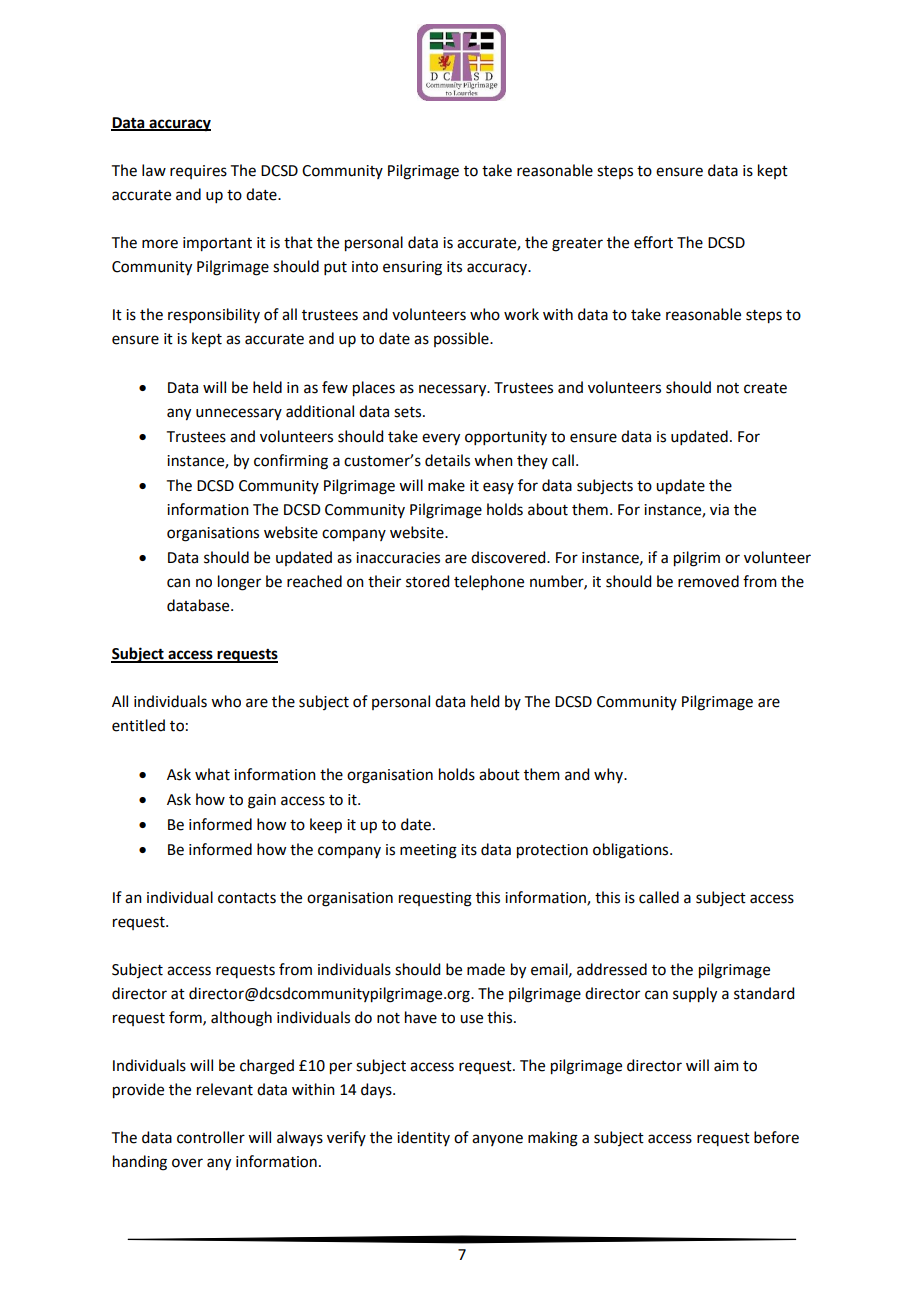  Describe the element at coordinates (211, 1137) in the page. I see `controller` at that location.
